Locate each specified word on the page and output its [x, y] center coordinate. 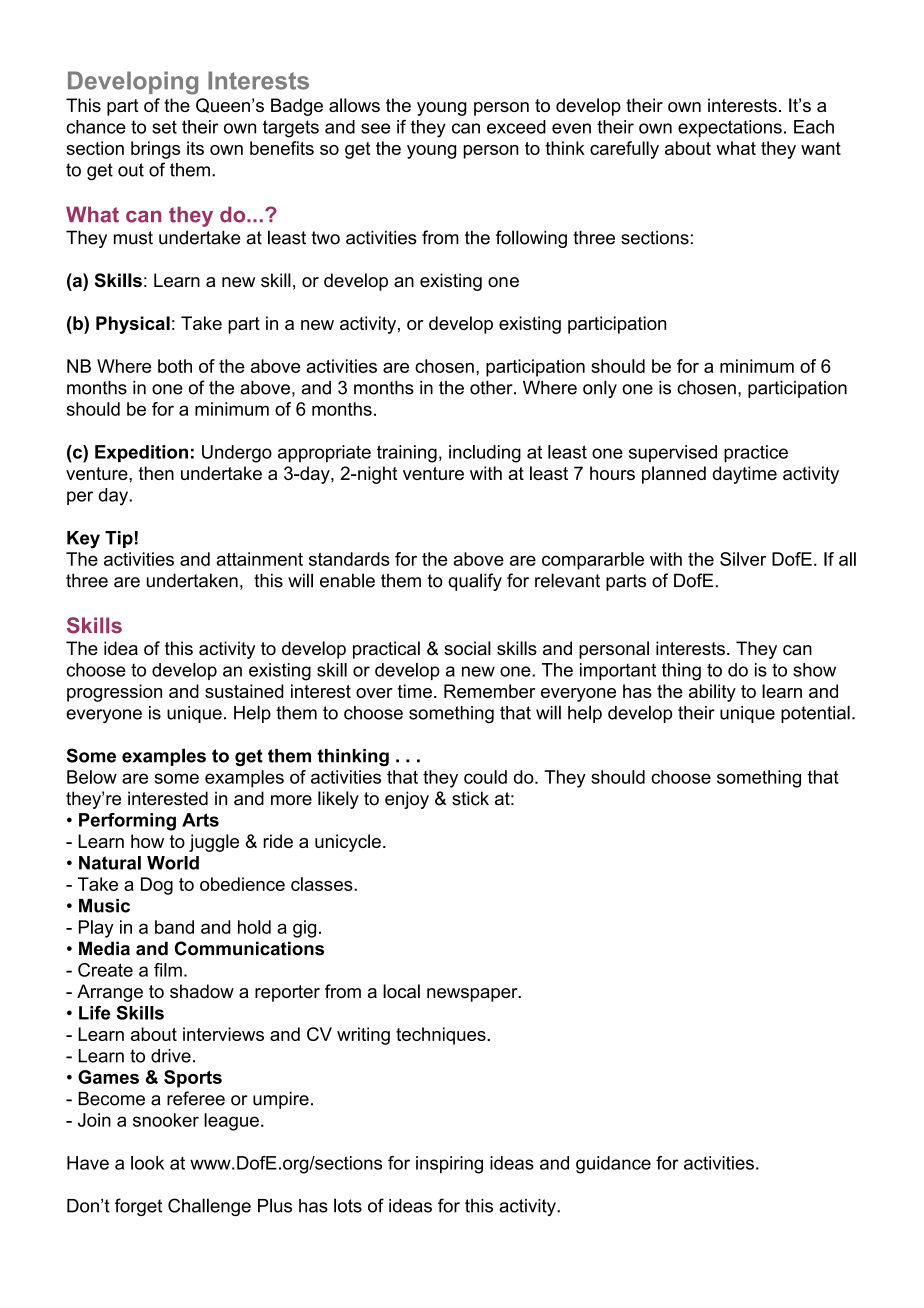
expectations [730, 128]
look [147, 1163]
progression [114, 693]
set [164, 127]
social [467, 648]
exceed [516, 127]
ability [712, 693]
